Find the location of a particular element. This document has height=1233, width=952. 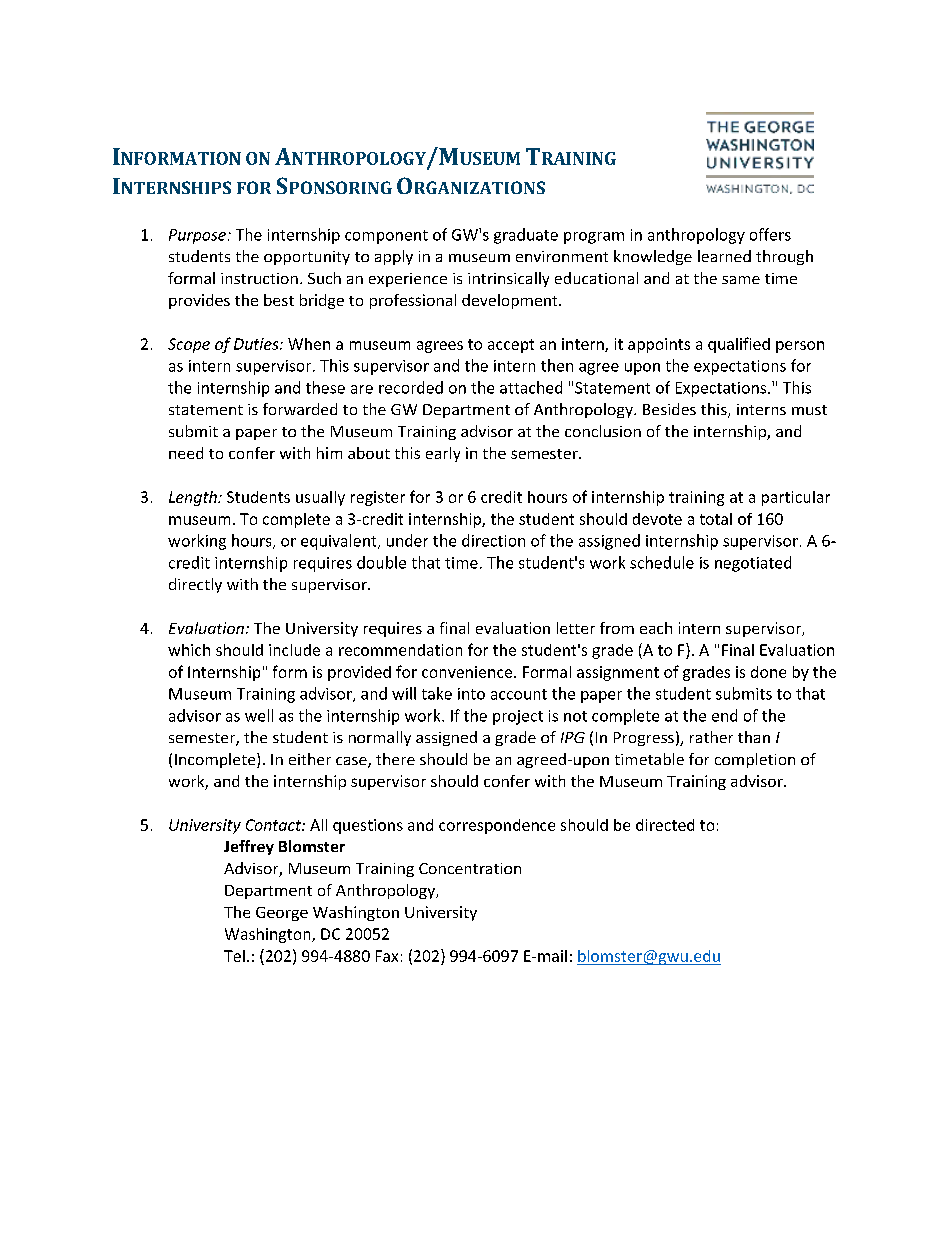

completion is located at coordinates (755, 760).
